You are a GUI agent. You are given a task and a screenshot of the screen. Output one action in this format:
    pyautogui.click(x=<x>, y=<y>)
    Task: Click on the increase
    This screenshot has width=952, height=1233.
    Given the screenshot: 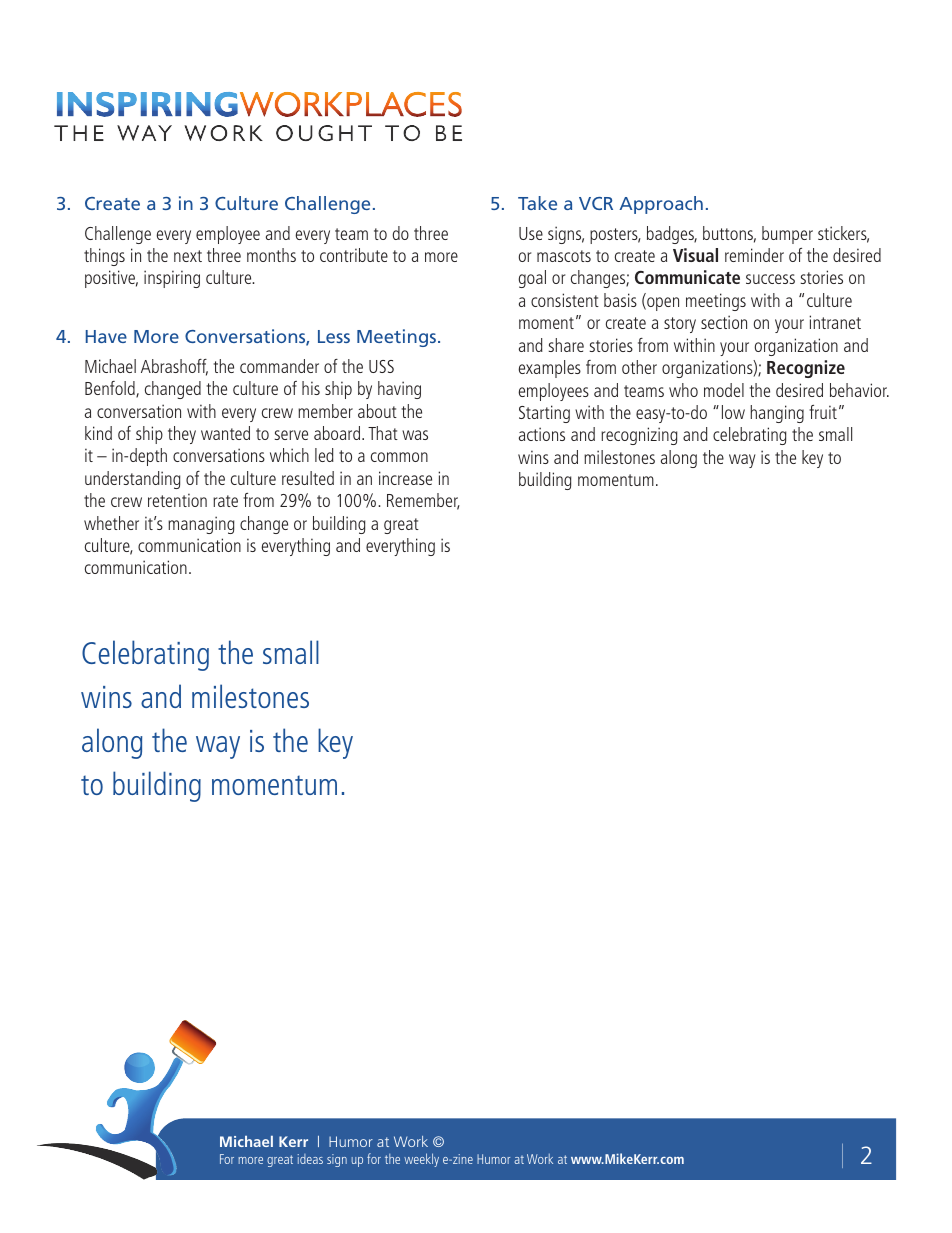 What is the action you would take?
    pyautogui.click(x=405, y=478)
